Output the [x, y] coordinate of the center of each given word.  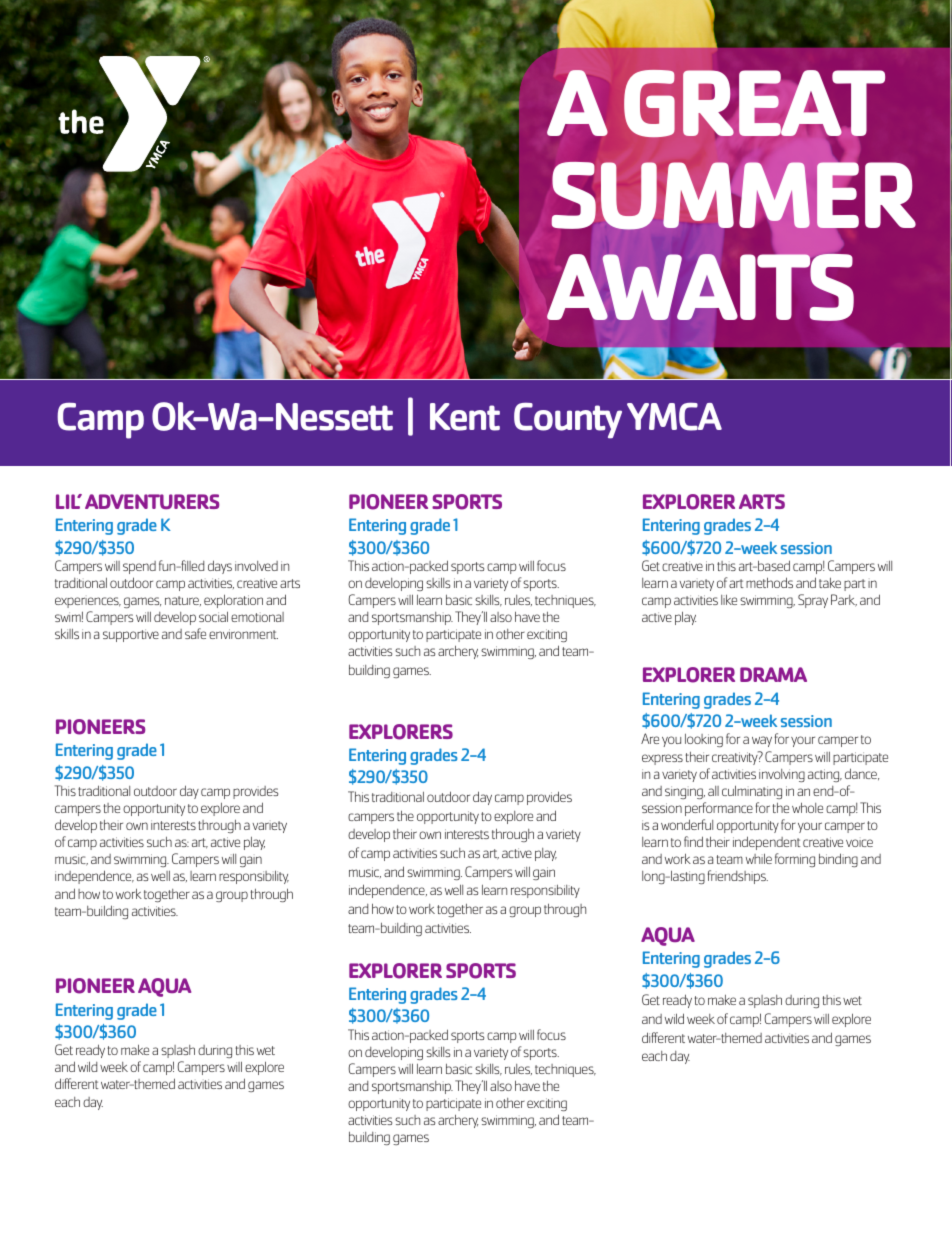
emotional [257, 617]
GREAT [754, 103]
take [830, 583]
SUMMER [734, 196]
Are [650, 738]
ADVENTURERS [152, 501]
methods [769, 582]
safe [195, 633]
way [762, 741]
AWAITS [700, 287]
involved [256, 566]
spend [139, 567]
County [568, 420]
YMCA [674, 416]
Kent [465, 417]
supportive [131, 635]
